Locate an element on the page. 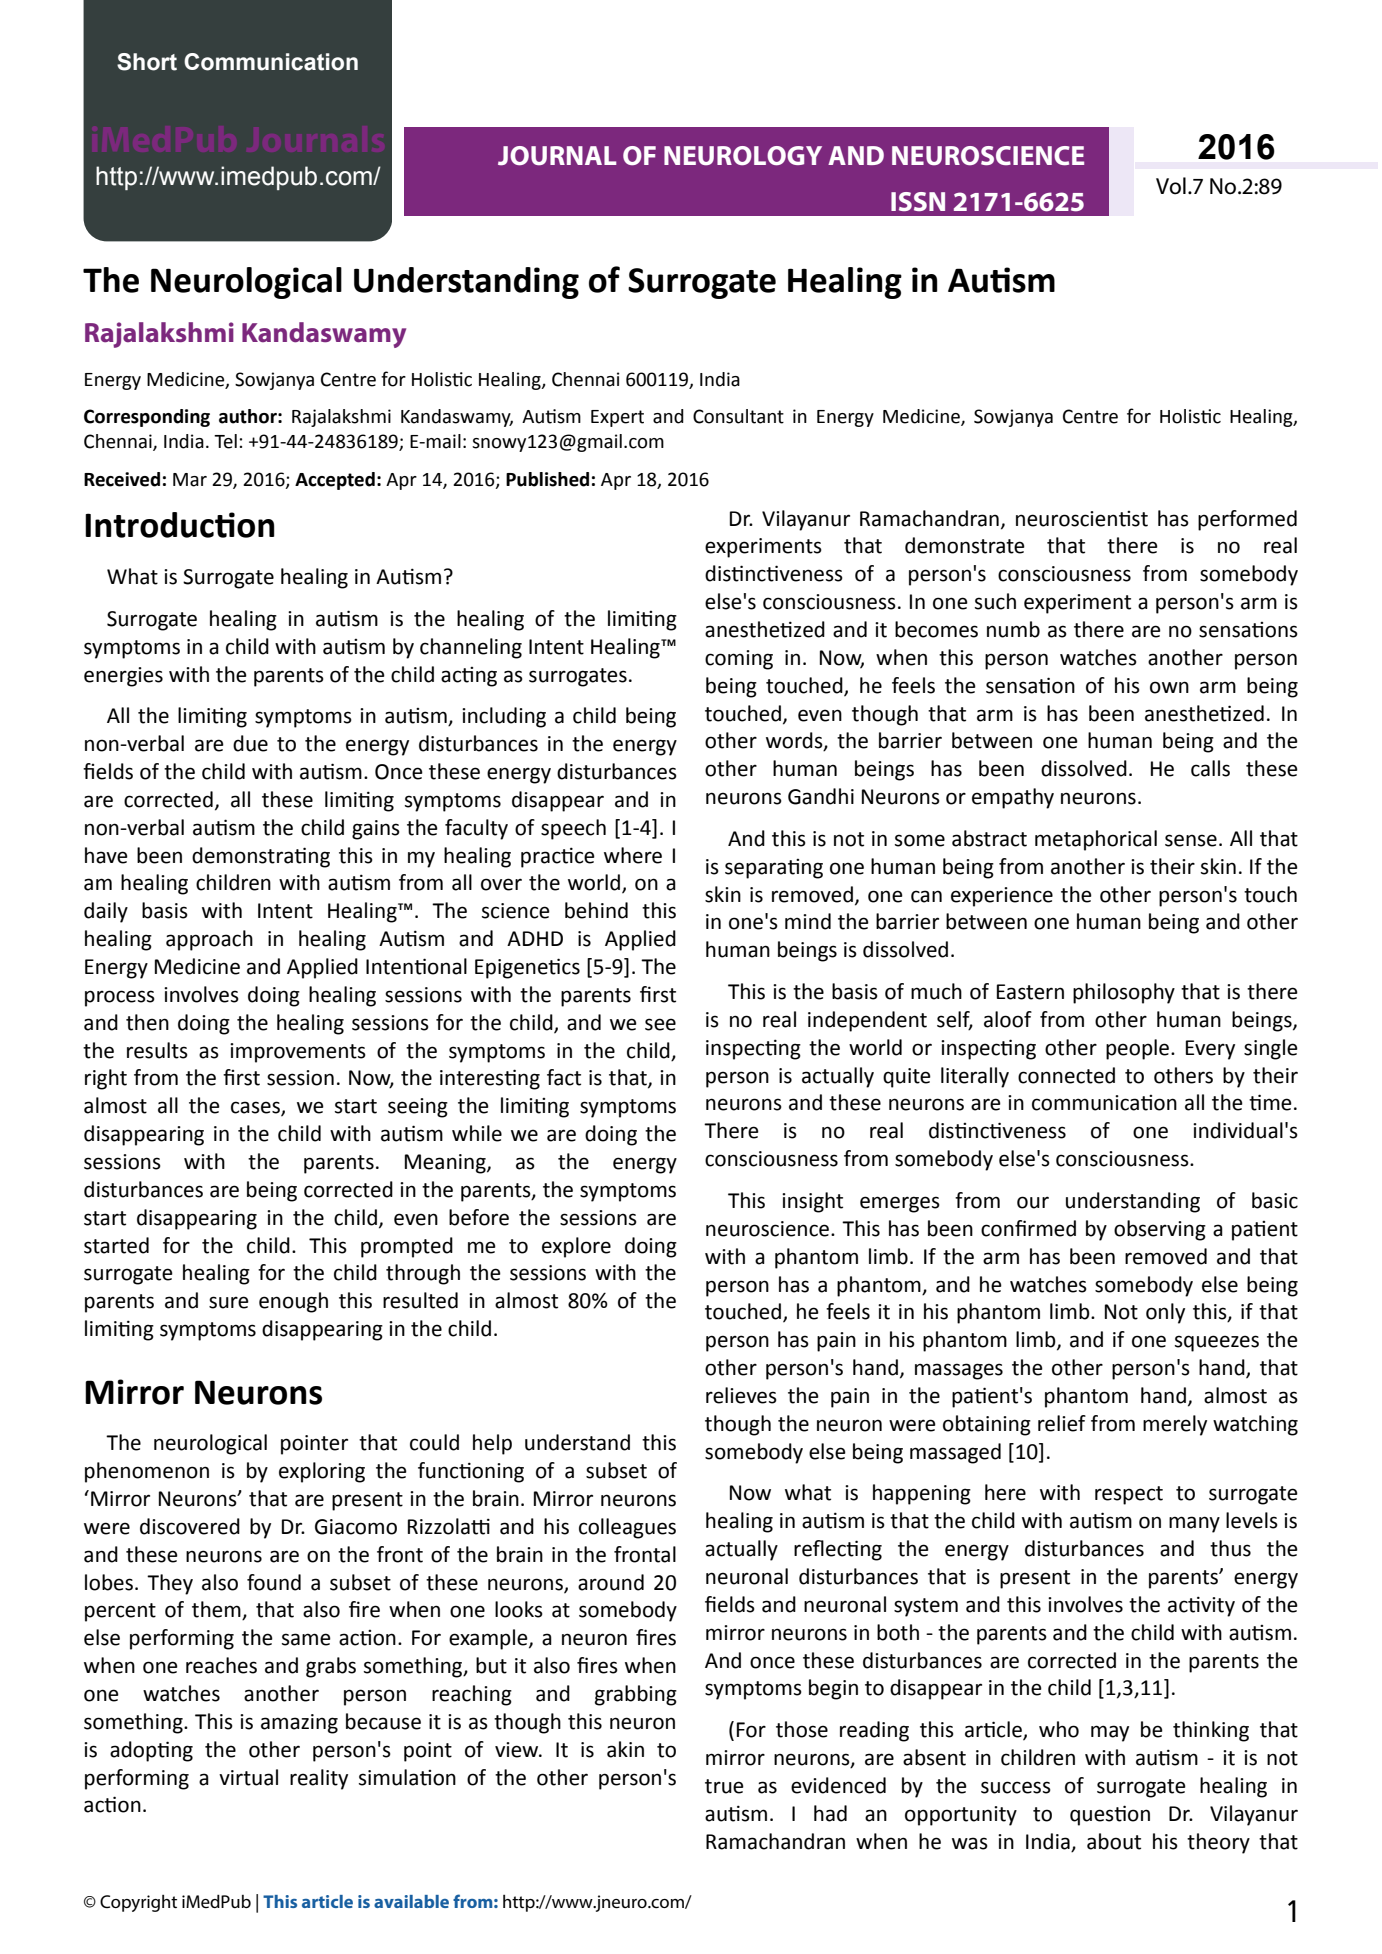 This page has height=1954, width=1382. coming is located at coordinates (739, 660).
